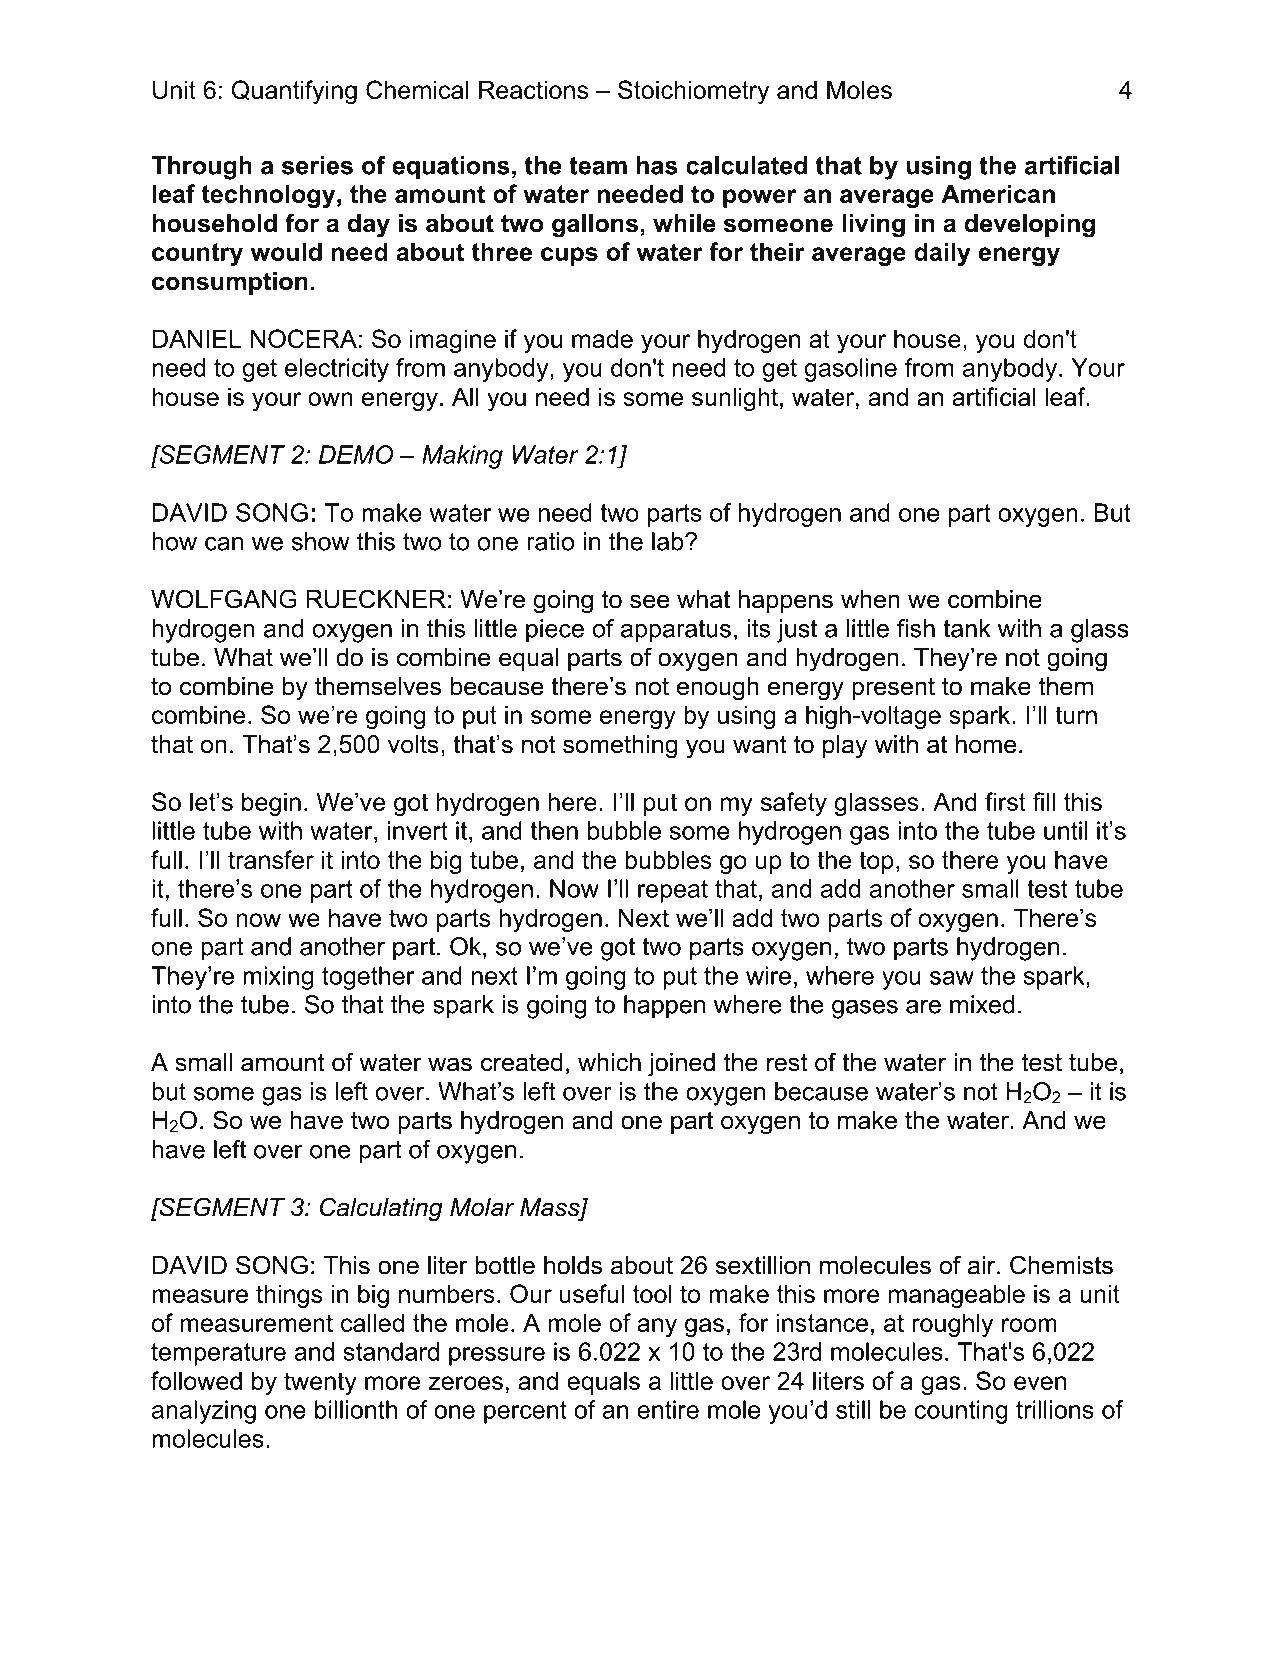 The width and height of the screenshot is (1284, 1661). What do you see at coordinates (320, 1383) in the screenshot?
I see `twenty` at bounding box center [320, 1383].
